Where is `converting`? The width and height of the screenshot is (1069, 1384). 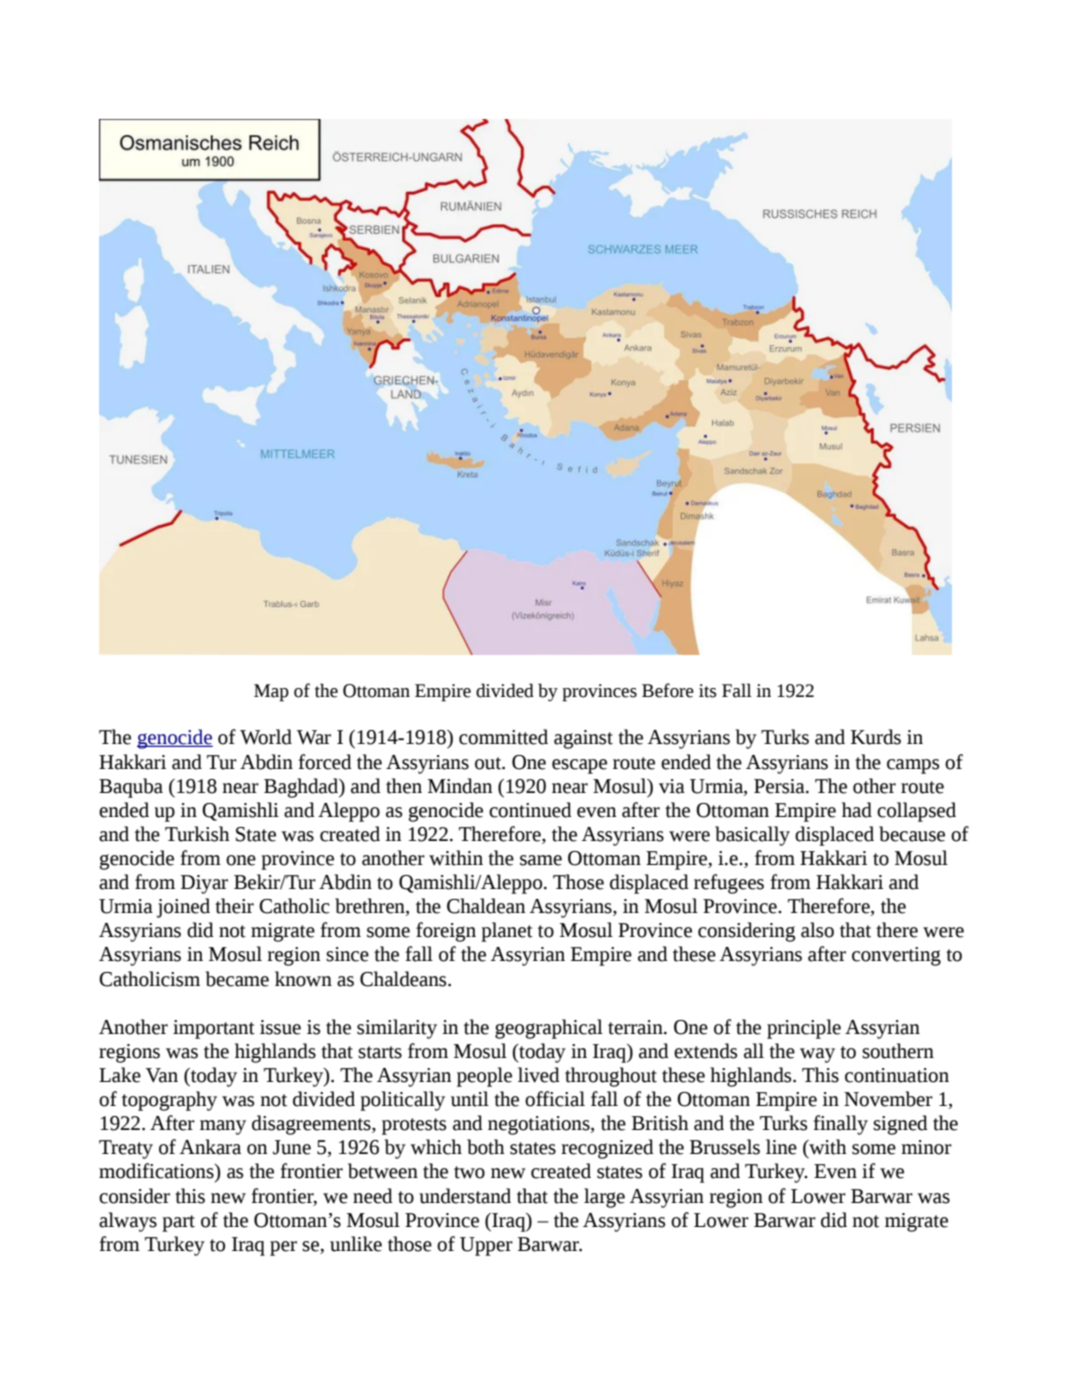 converting is located at coordinates (896, 956).
